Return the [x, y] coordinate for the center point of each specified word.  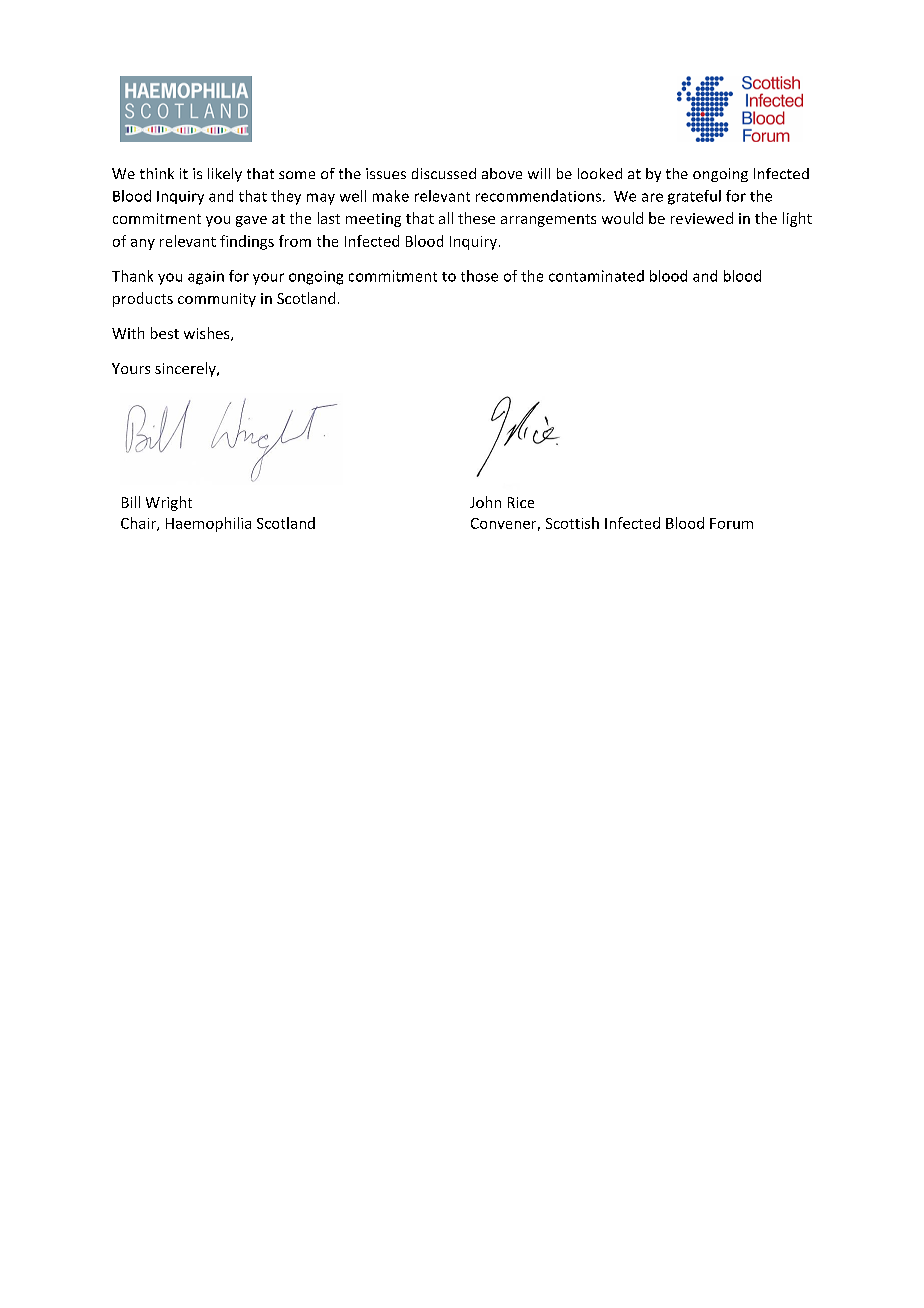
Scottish [572, 523]
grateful [694, 197]
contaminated [596, 276]
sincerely [186, 369]
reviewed [702, 218]
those [479, 276]
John [485, 502]
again [206, 278]
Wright [169, 503]
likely [225, 175]
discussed [444, 173]
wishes [208, 334]
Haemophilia [208, 524]
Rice [521, 502]
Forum [731, 523]
